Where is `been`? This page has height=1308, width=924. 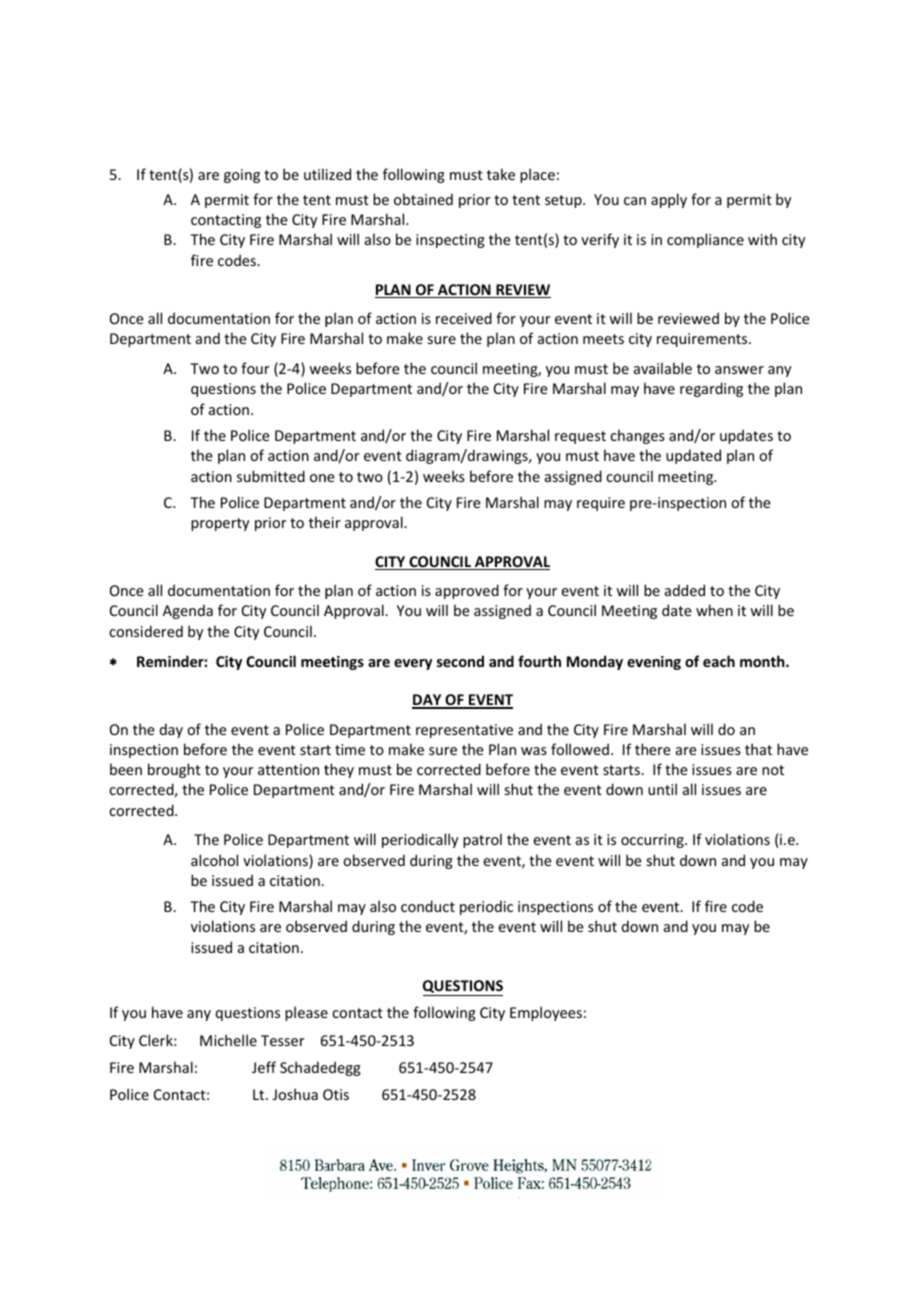
been is located at coordinates (126, 769).
